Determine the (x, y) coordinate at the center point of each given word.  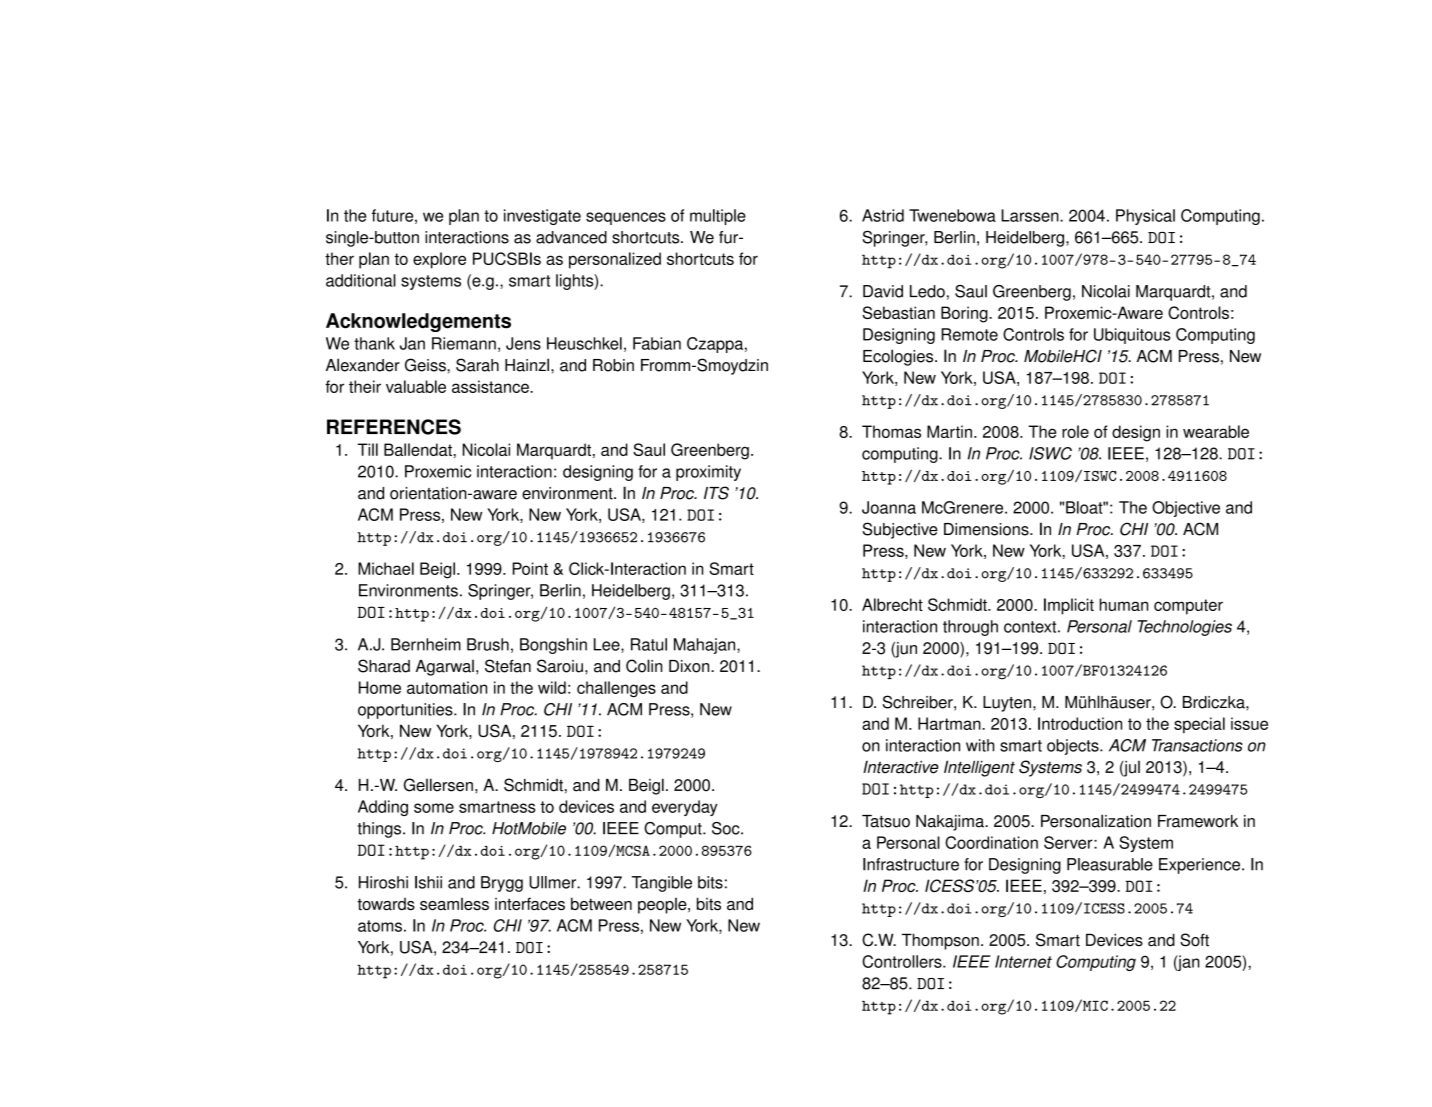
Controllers (903, 961)
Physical (1145, 217)
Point (530, 568)
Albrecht (892, 604)
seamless (454, 904)
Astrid (883, 215)
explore (439, 260)
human (1123, 604)
